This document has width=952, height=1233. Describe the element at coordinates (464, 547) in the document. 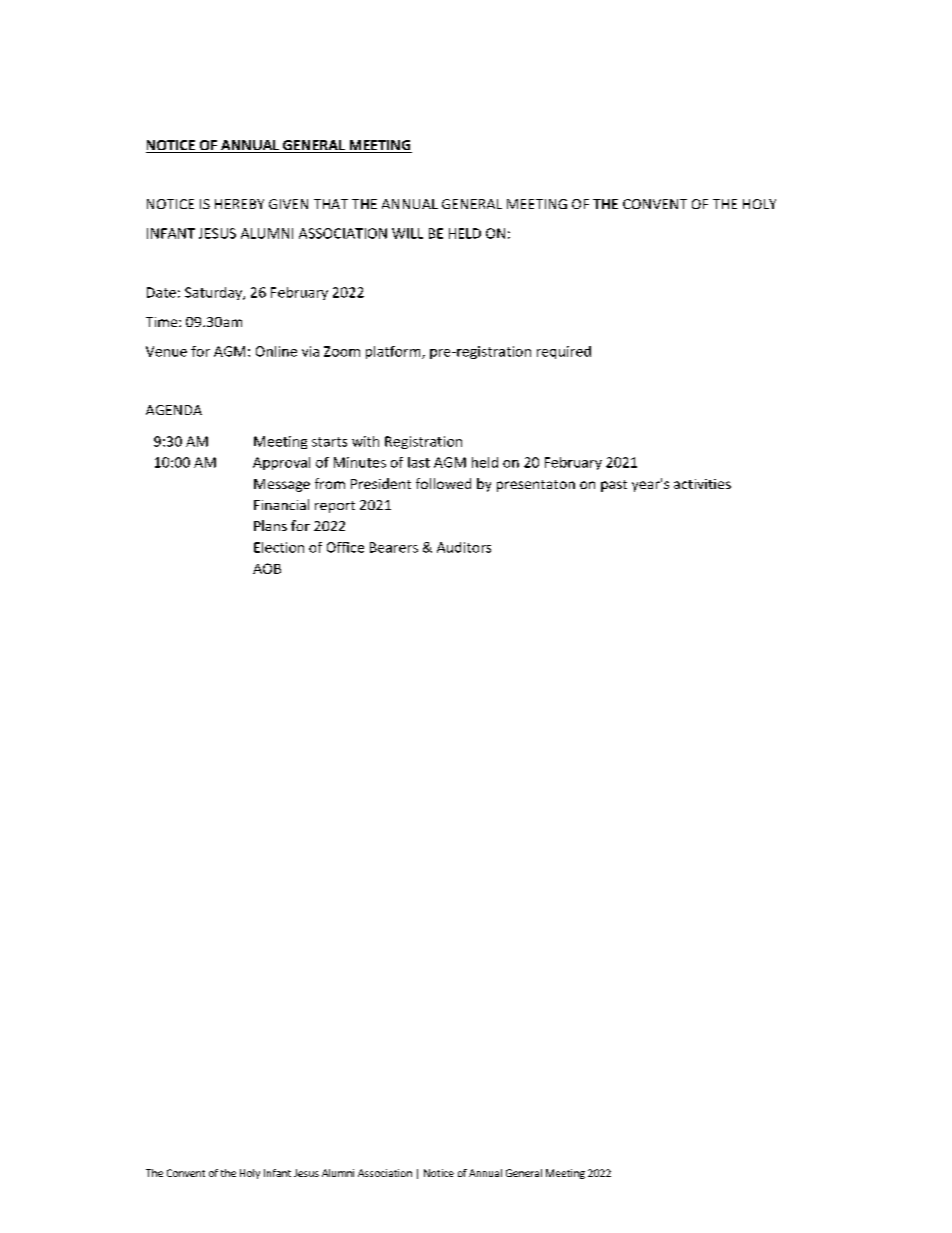

I see `Auditors` at that location.
